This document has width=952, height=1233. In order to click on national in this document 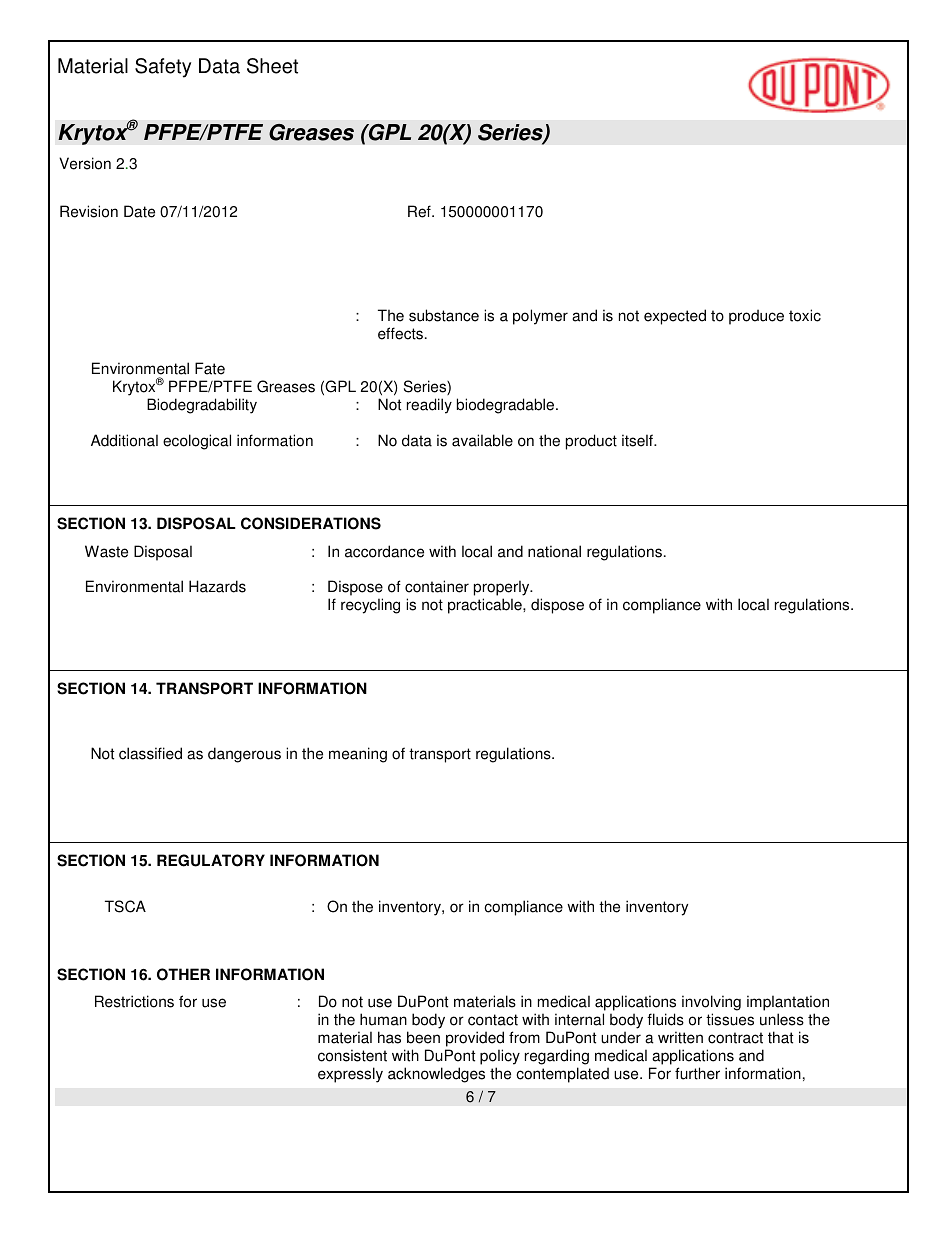, I will do `click(554, 551)`.
